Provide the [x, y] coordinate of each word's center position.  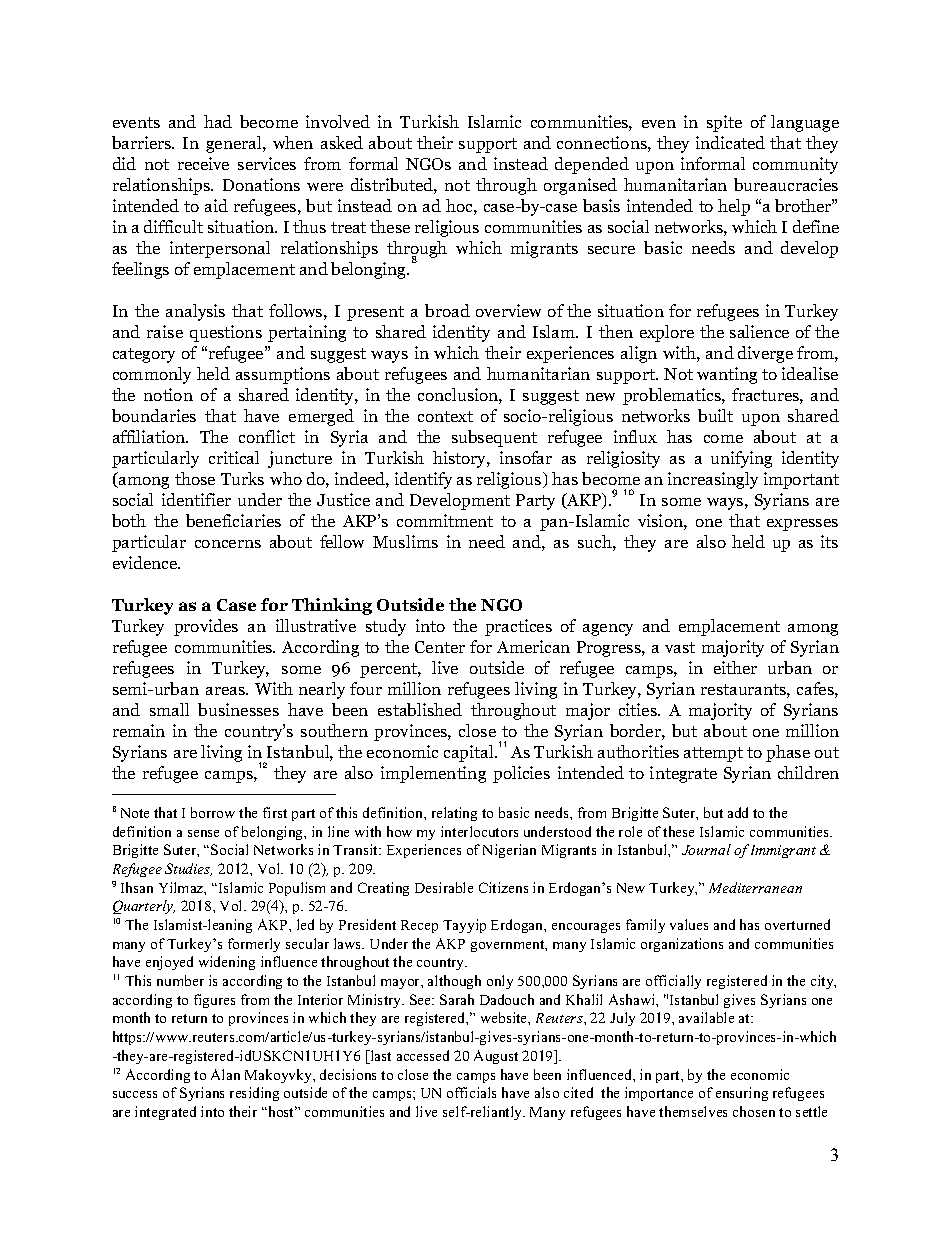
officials [471, 1092]
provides [206, 627]
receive [203, 163]
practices [518, 627]
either [735, 667]
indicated [730, 142]
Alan [225, 1074]
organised [580, 186]
